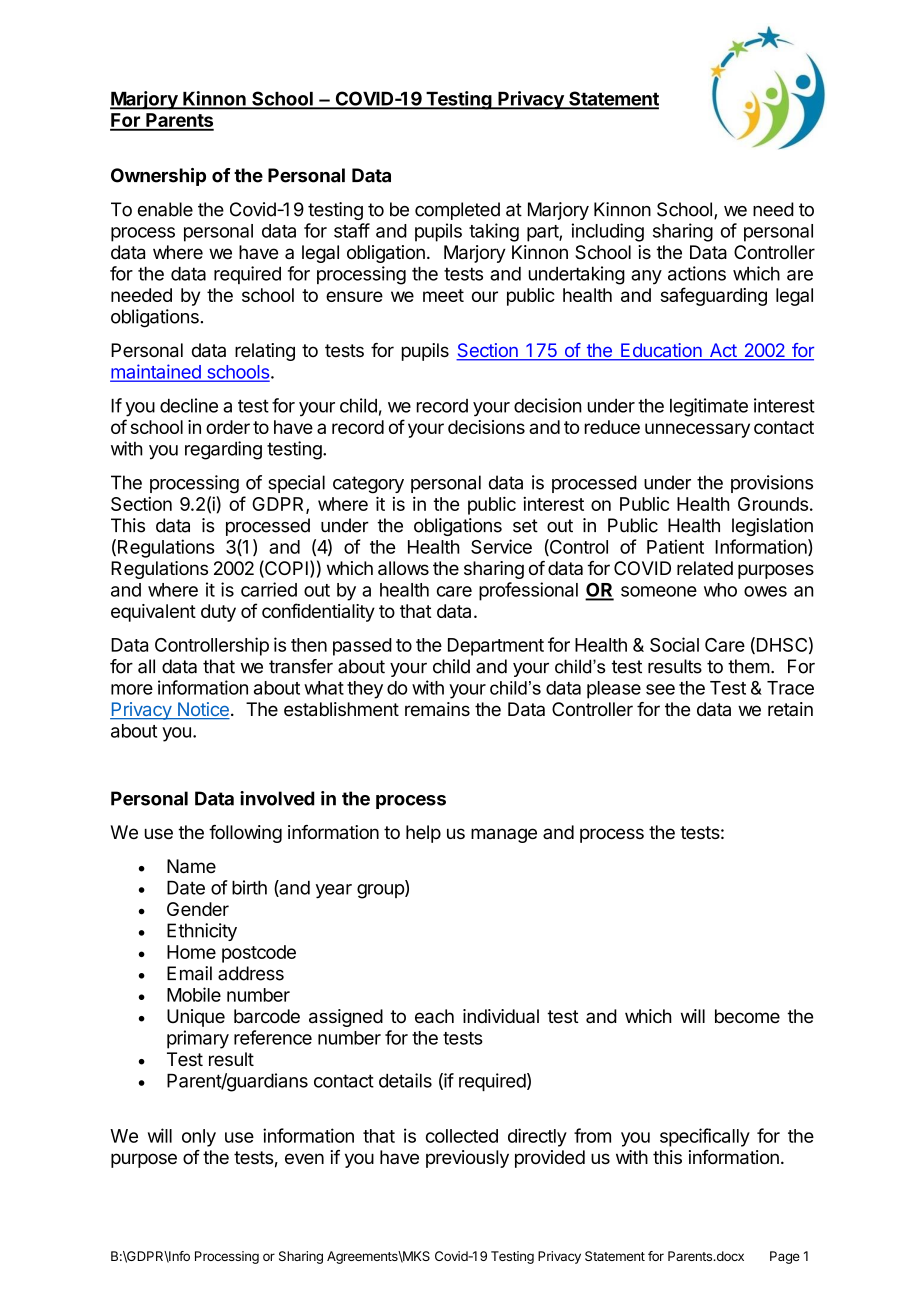 The image size is (924, 1308). Describe the element at coordinates (457, 211) in the document. I see `completed` at that location.
